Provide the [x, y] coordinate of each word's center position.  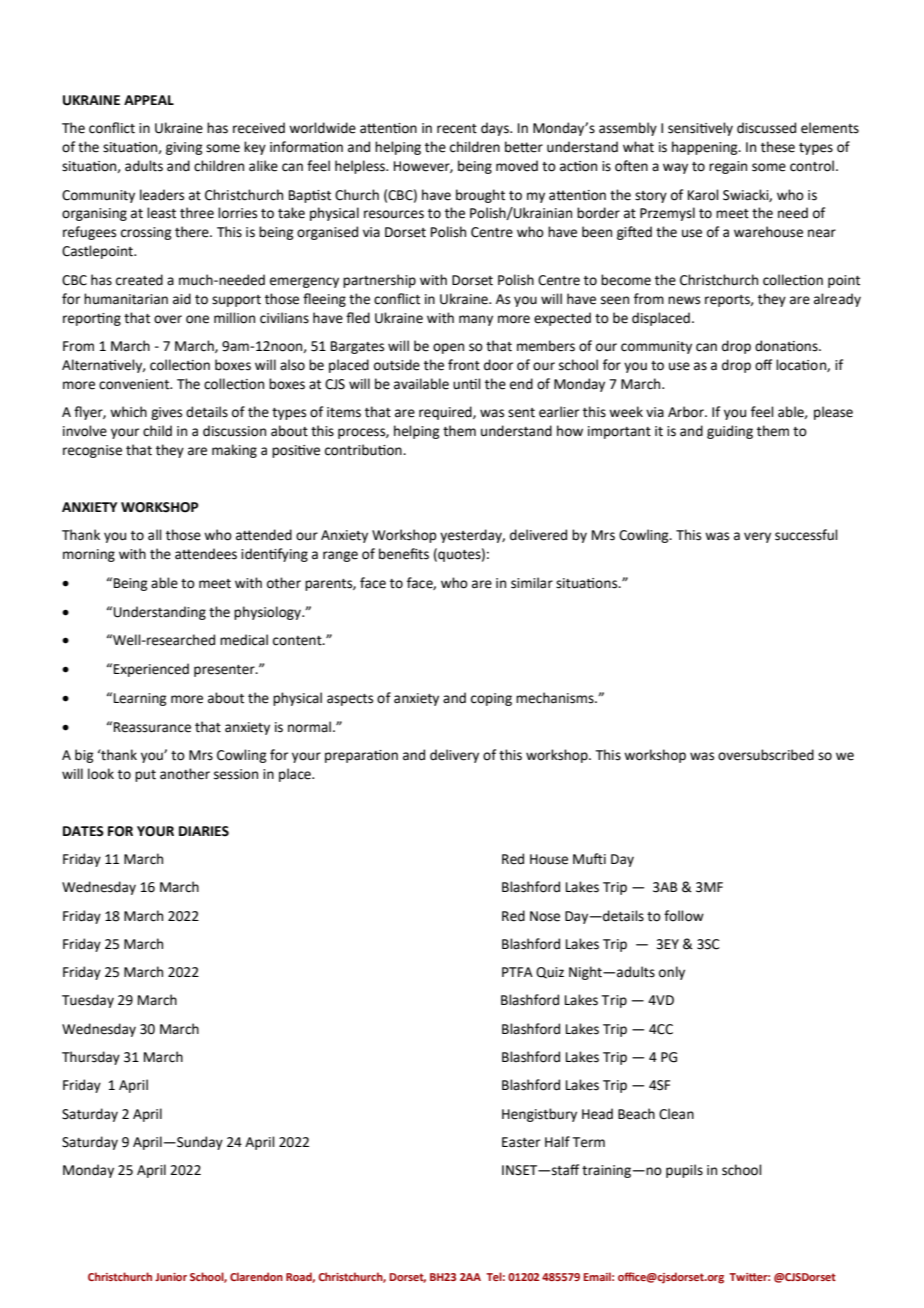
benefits [404, 554]
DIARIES [204, 831]
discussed [766, 128]
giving [184, 148]
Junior [171, 1277]
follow [684, 916]
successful [806, 535]
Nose [545, 916]
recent [457, 129]
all [155, 535]
